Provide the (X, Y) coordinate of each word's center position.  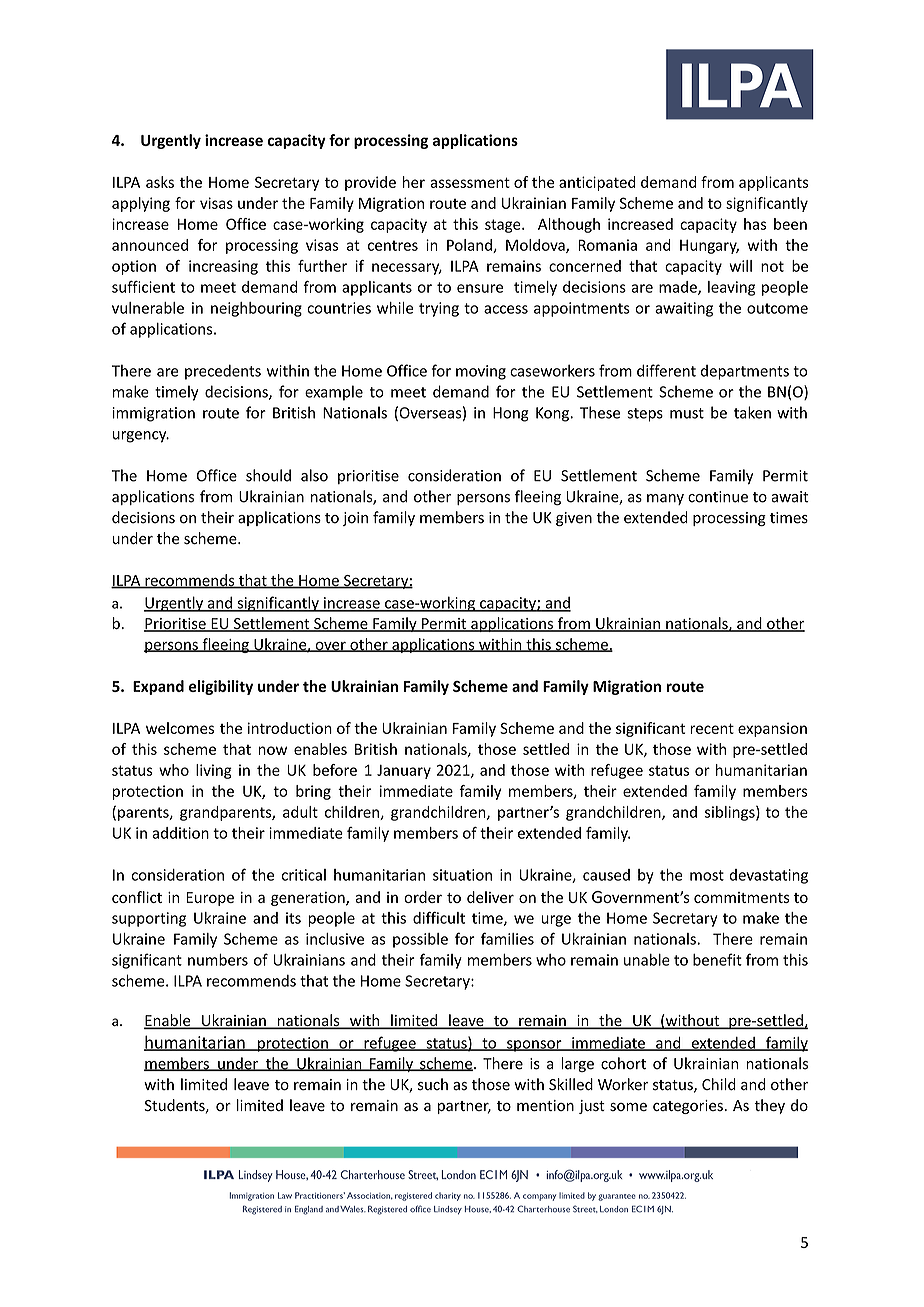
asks (160, 182)
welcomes (180, 728)
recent (712, 728)
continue (718, 497)
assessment (470, 182)
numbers (218, 960)
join (355, 519)
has (755, 224)
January (404, 772)
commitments (742, 897)
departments (745, 372)
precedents (223, 372)
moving (481, 372)
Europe (210, 899)
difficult (439, 918)
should (268, 475)
